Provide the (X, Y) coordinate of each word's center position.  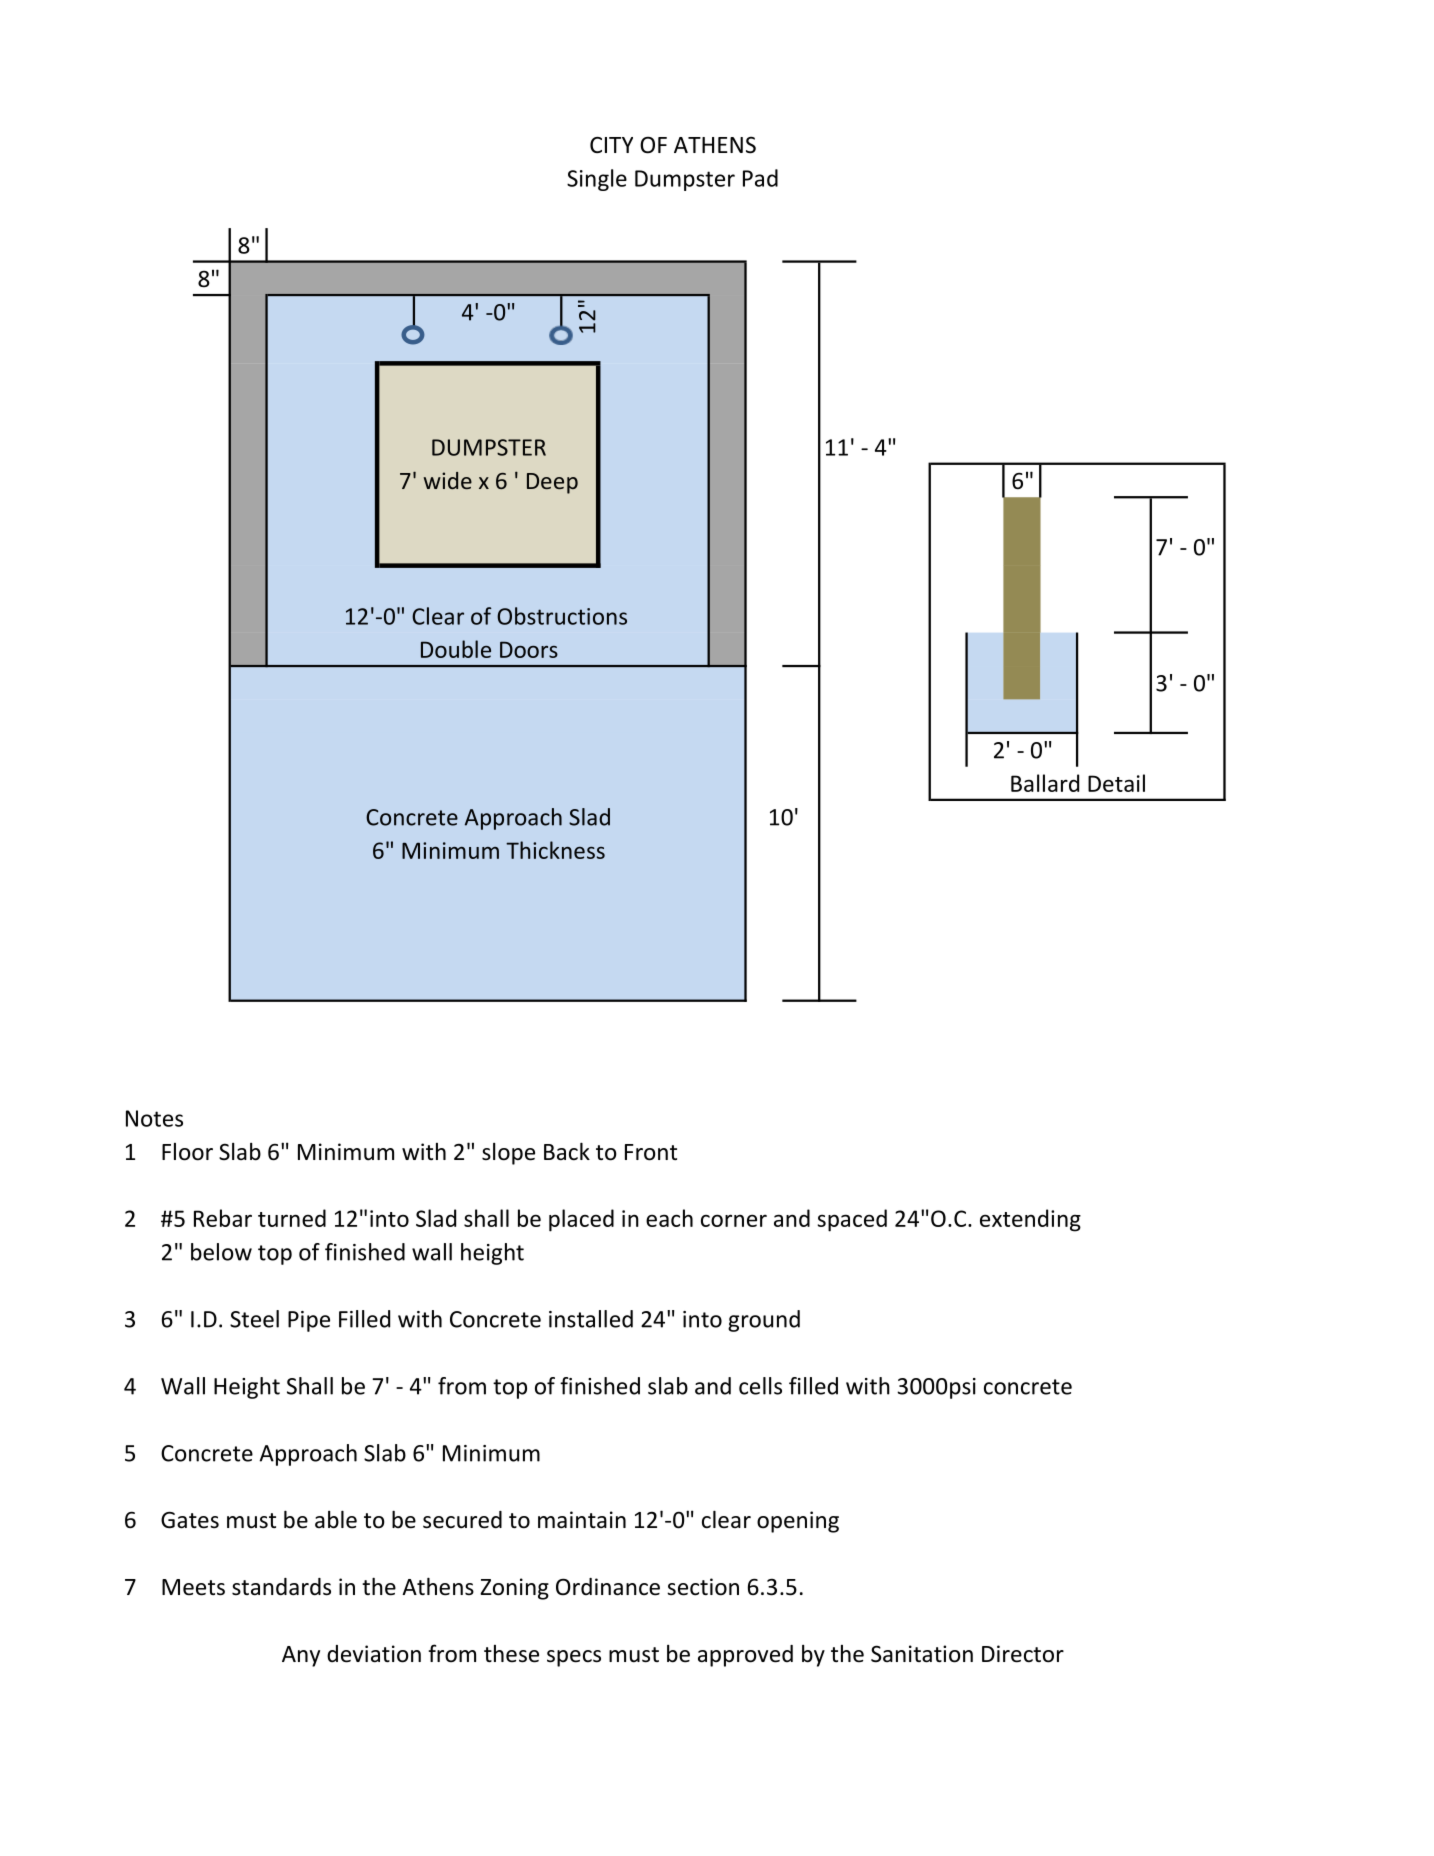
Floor (187, 1152)
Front (651, 1152)
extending (1030, 1220)
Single (597, 180)
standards (281, 1587)
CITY (611, 145)
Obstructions (562, 616)
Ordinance (608, 1587)
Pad (760, 178)
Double (456, 649)
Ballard (1045, 783)
